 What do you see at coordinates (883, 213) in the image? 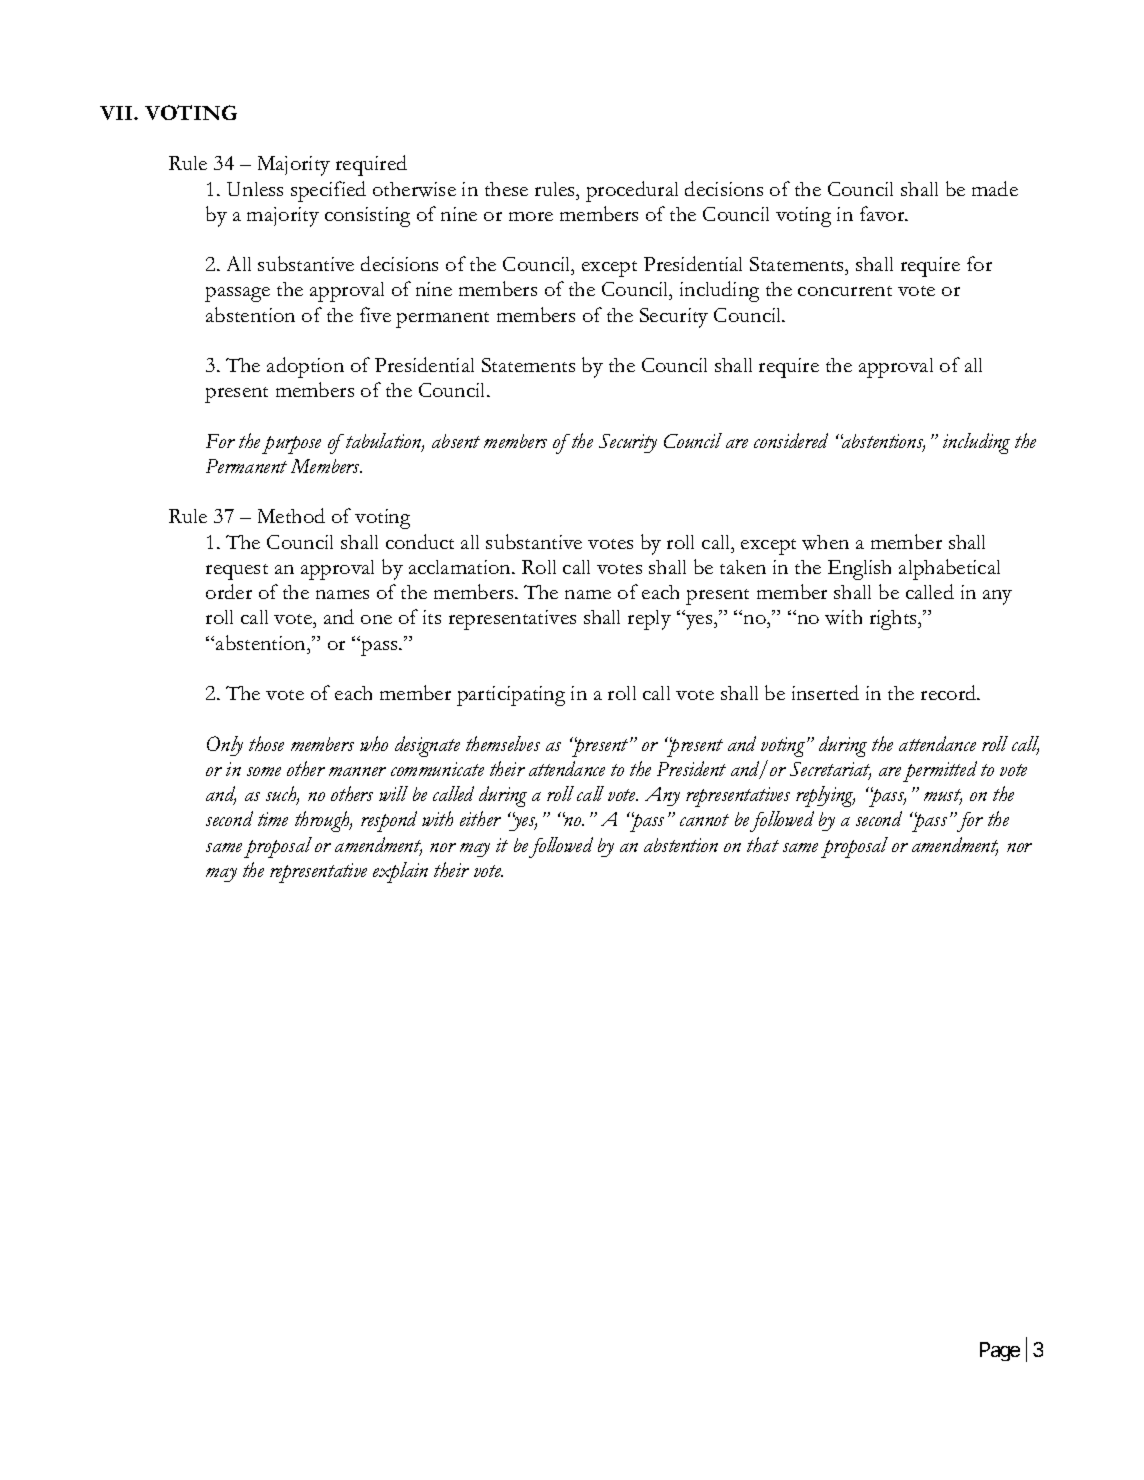
I see `favor` at bounding box center [883, 213].
